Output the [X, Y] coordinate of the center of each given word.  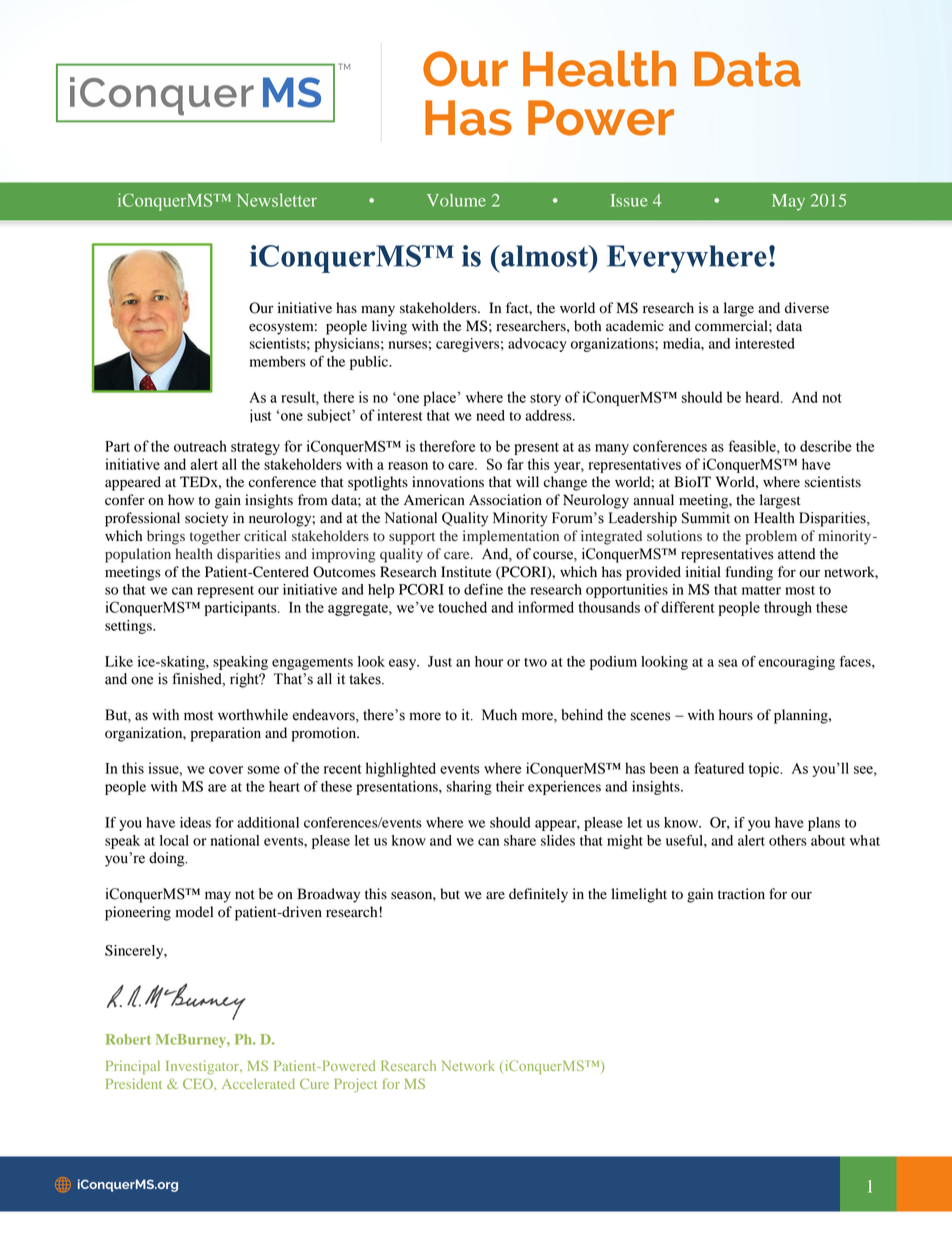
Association [505, 500]
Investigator [203, 1067]
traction [741, 894]
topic [765, 769]
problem [771, 537]
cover [226, 770]
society [206, 519]
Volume [456, 200]
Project [355, 1085]
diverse [807, 308]
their [510, 786]
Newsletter [277, 200]
